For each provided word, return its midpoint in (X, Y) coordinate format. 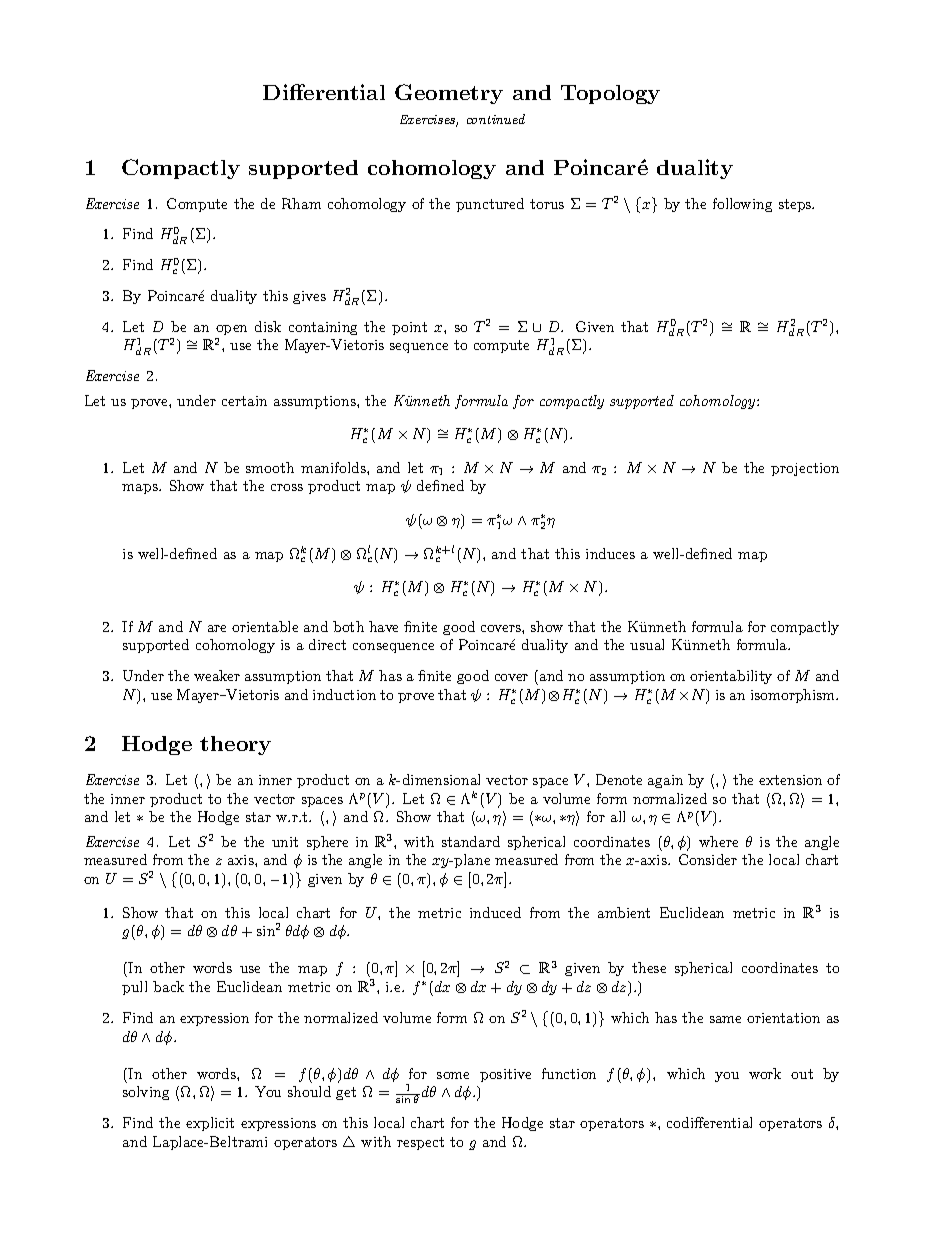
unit (285, 842)
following (742, 205)
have (383, 626)
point (409, 328)
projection (805, 469)
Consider (708, 859)
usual (647, 644)
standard (471, 841)
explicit (210, 1124)
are (217, 628)
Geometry (449, 94)
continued (496, 119)
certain (244, 401)
